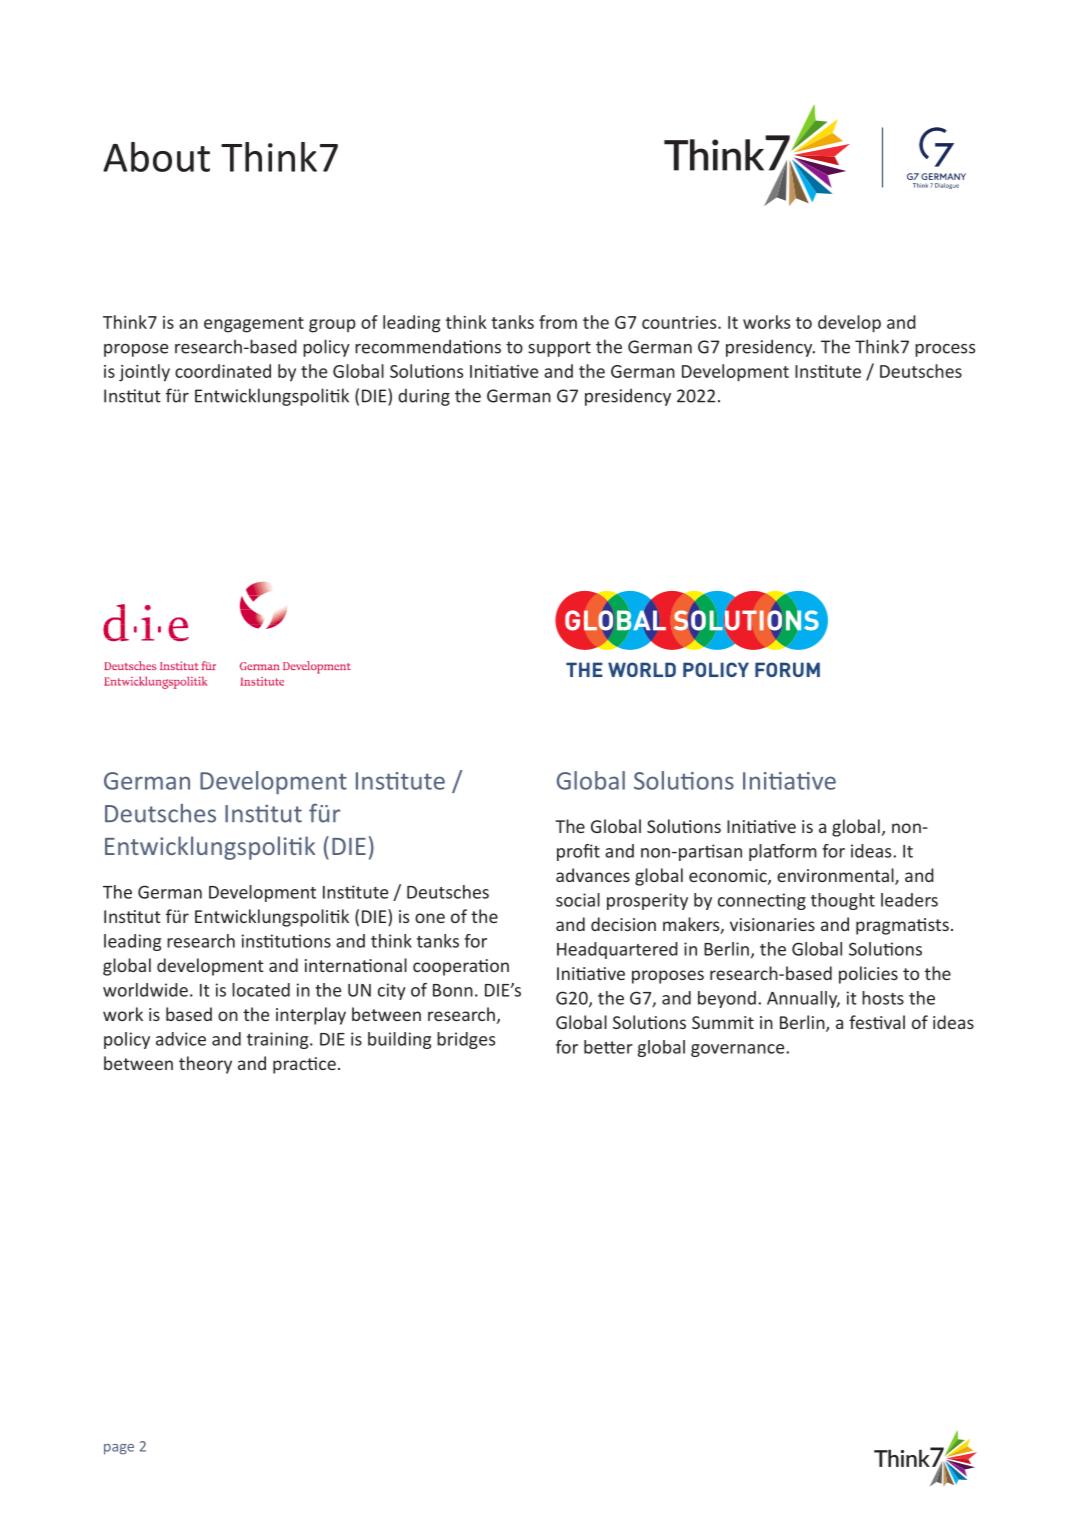  Describe the element at coordinates (223, 371) in the screenshot. I see `coordinated` at that location.
